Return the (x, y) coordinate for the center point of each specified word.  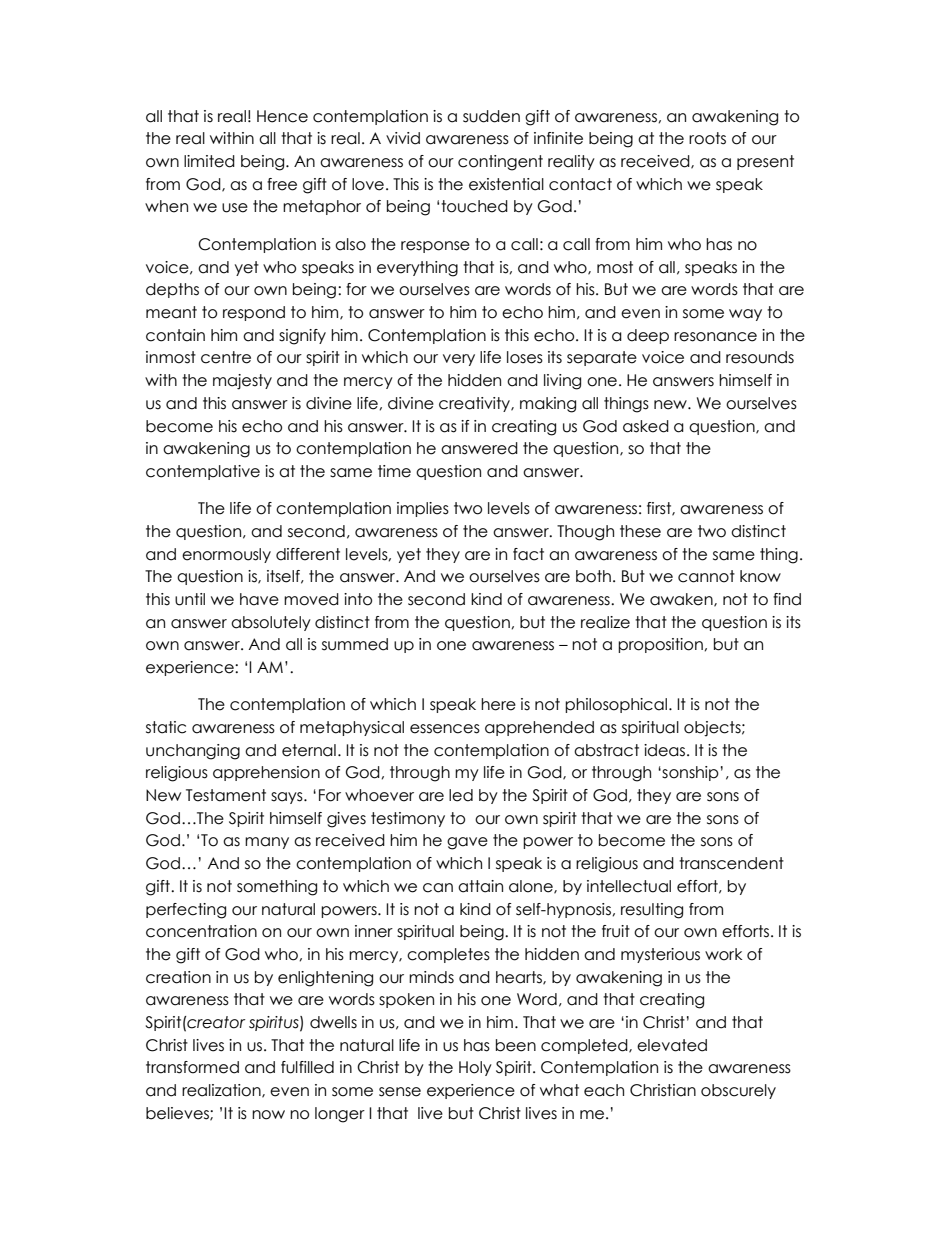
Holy (475, 1068)
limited (209, 161)
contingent (500, 163)
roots (707, 138)
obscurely (738, 1091)
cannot (706, 576)
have (259, 599)
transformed (192, 1067)
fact (528, 554)
